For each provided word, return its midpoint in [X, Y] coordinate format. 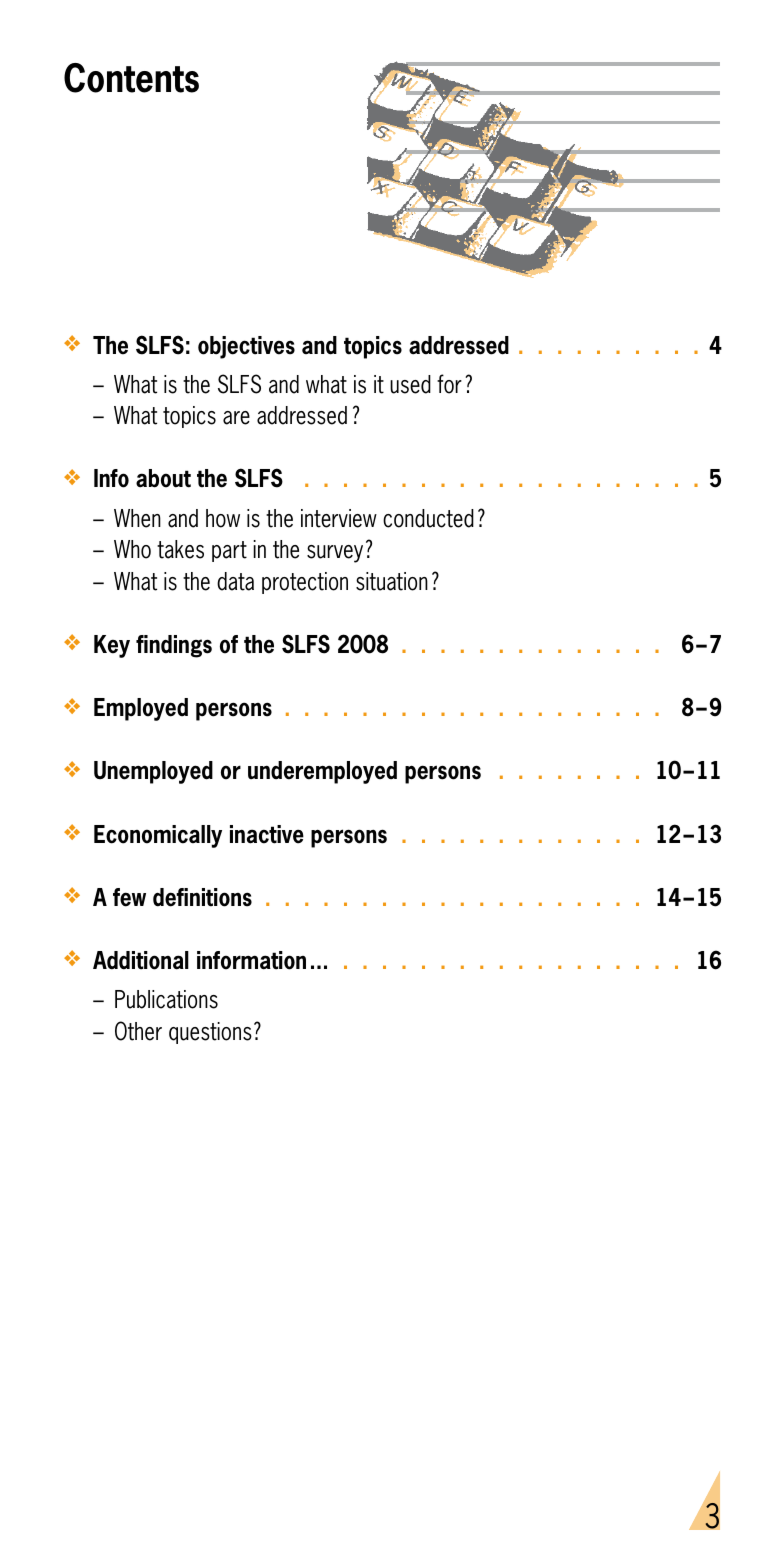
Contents [131, 78]
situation [392, 581]
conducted [428, 518]
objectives [246, 347]
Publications [166, 999]
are [236, 418]
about [163, 478]
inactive [267, 834]
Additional [141, 960]
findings [174, 646]
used [410, 384]
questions [210, 1033]
